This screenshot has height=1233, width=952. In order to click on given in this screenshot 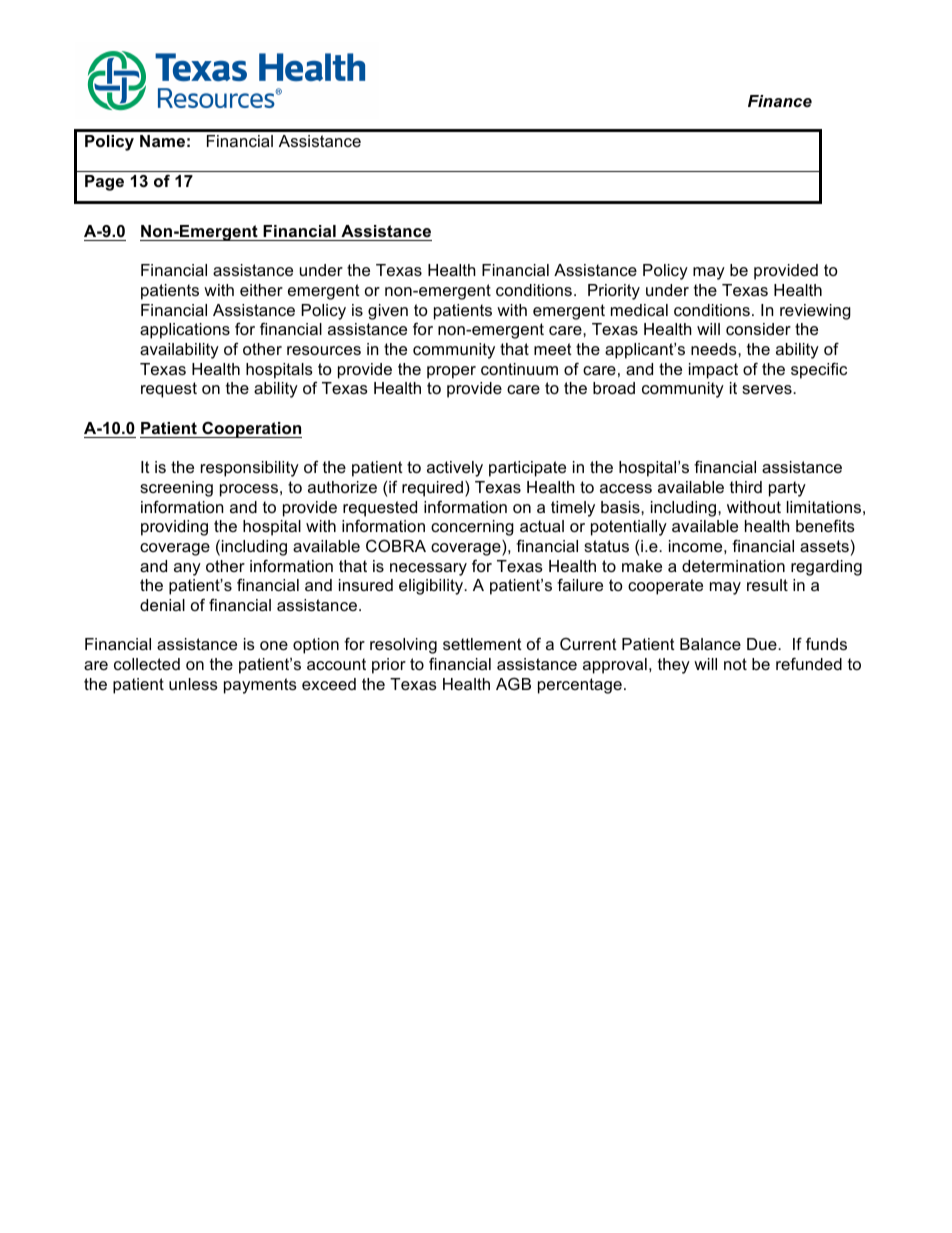, I will do `click(388, 312)`.
